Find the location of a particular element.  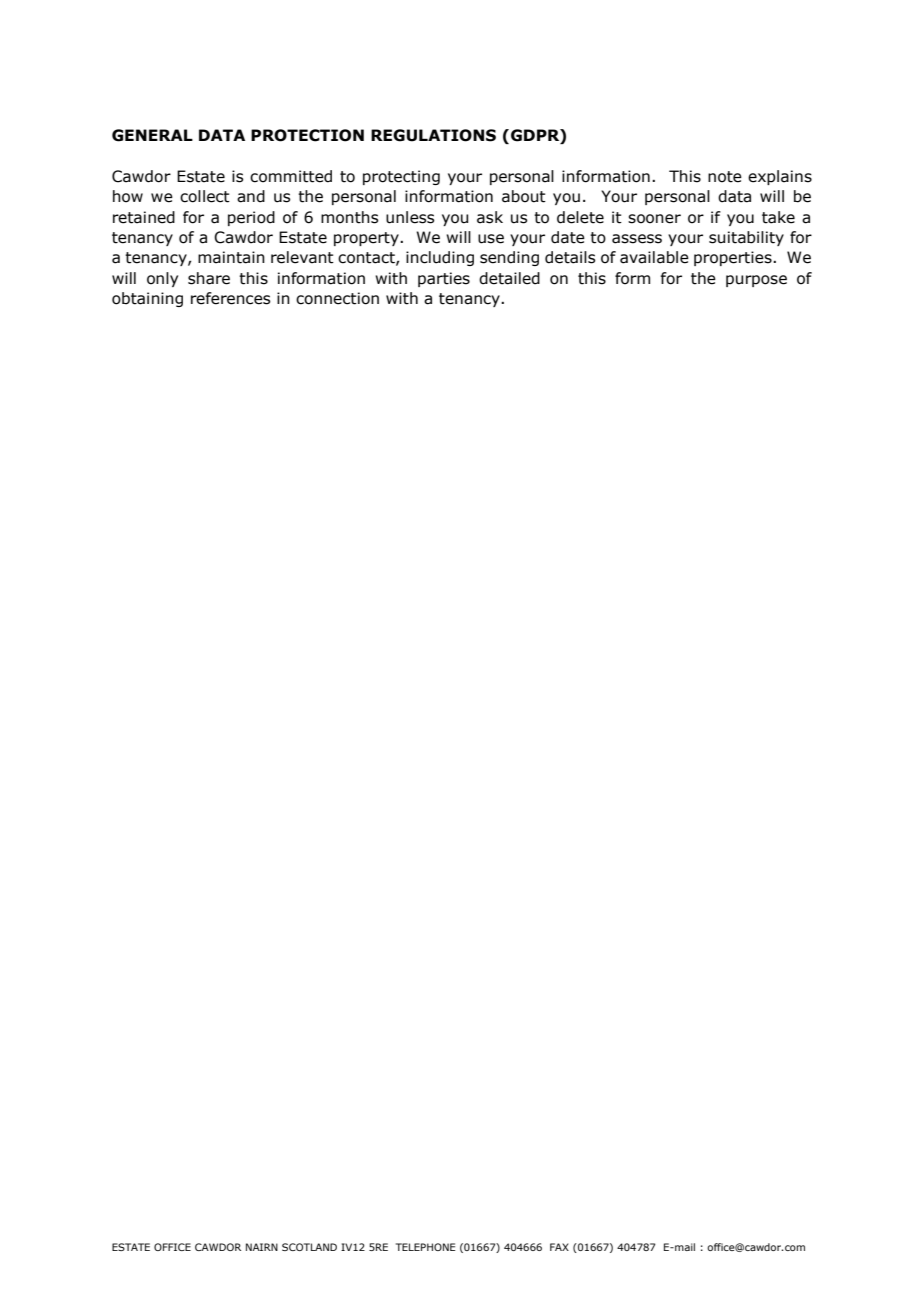

NAIRN is located at coordinates (262, 1247).
